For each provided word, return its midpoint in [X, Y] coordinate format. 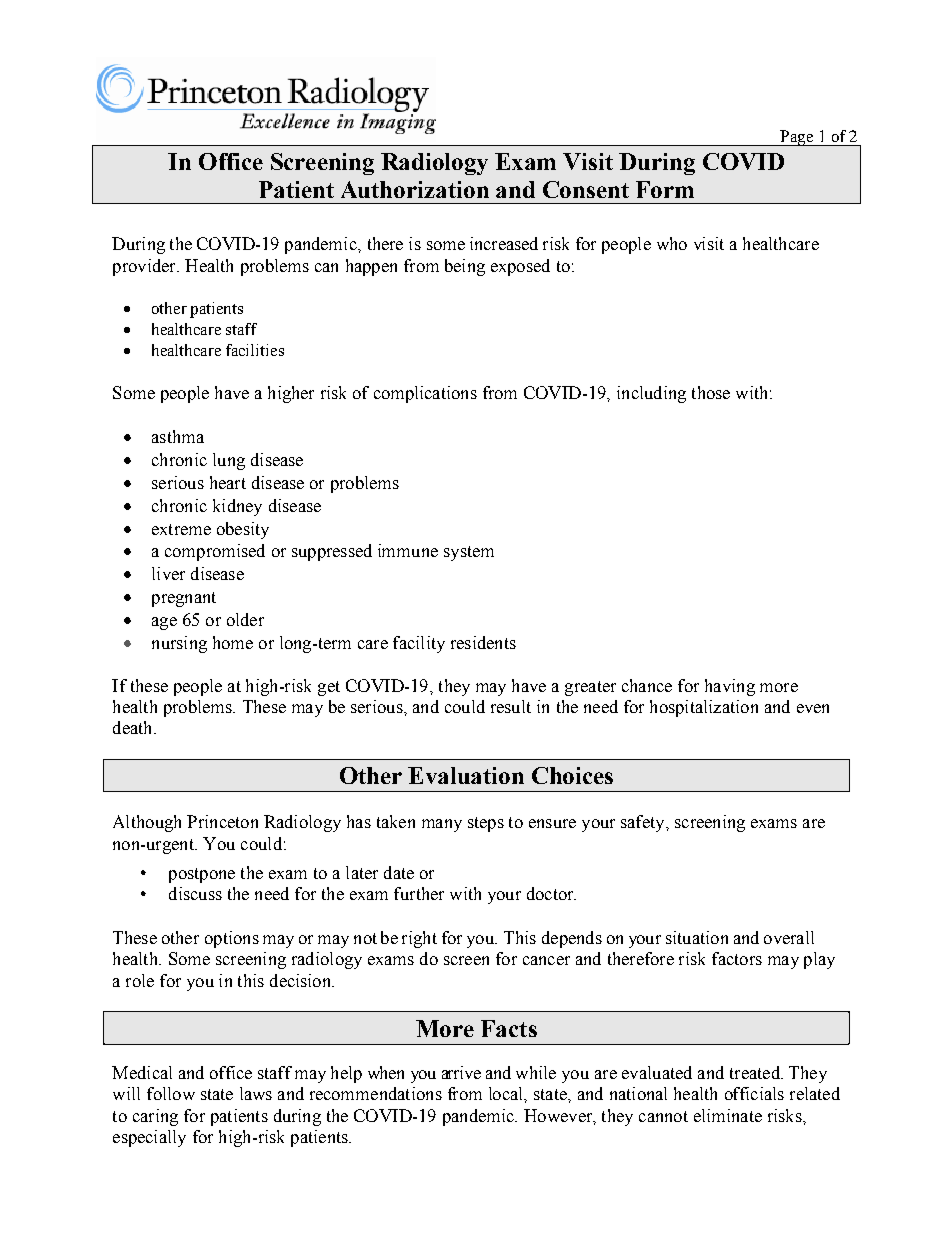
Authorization [415, 189]
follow [171, 1093]
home [233, 642]
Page [797, 138]
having [730, 687]
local [507, 1093]
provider [145, 267]
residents [483, 642]
